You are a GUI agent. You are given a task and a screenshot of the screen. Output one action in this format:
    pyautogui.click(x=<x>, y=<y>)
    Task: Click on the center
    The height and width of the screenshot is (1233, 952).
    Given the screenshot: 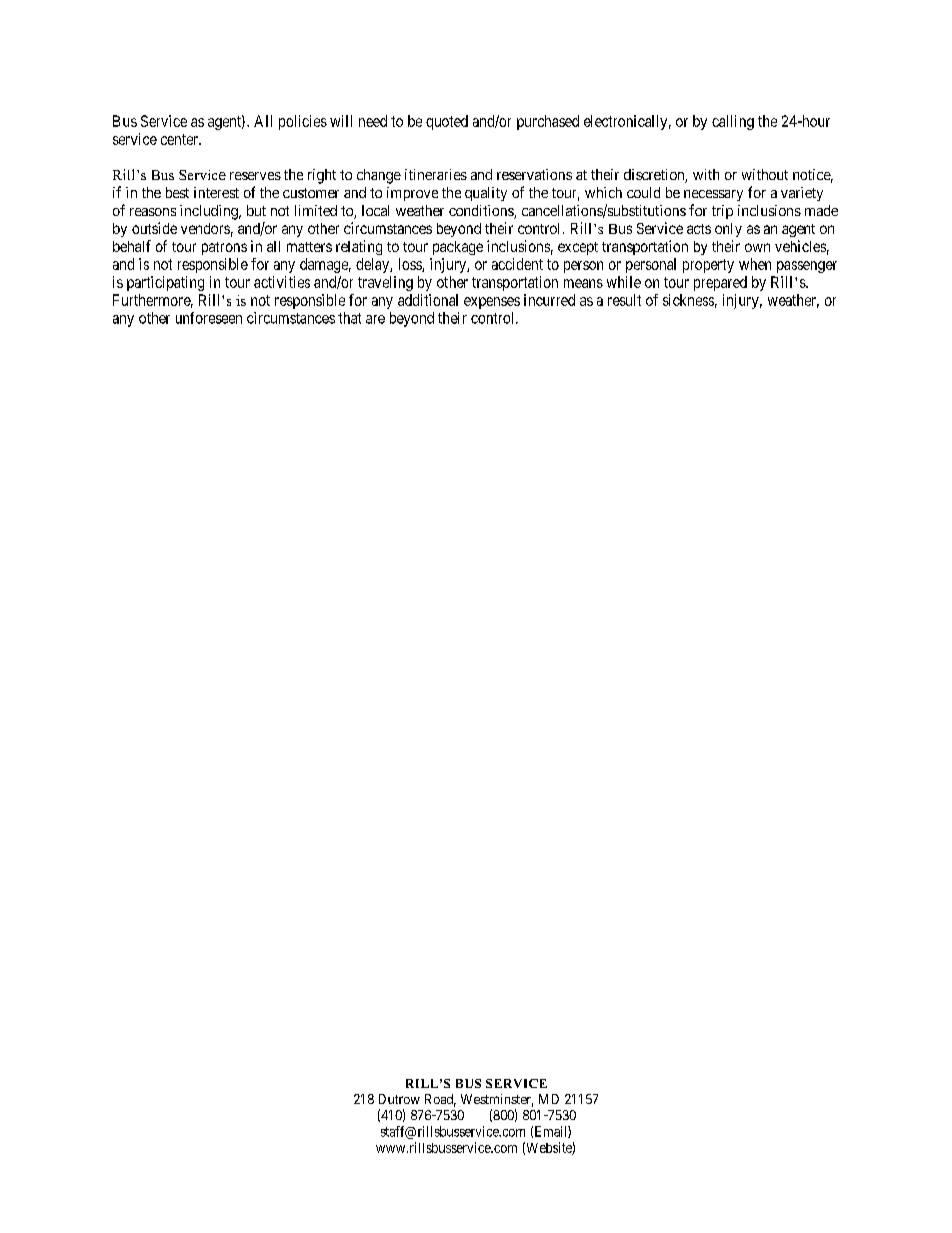 What is the action you would take?
    pyautogui.click(x=181, y=139)
